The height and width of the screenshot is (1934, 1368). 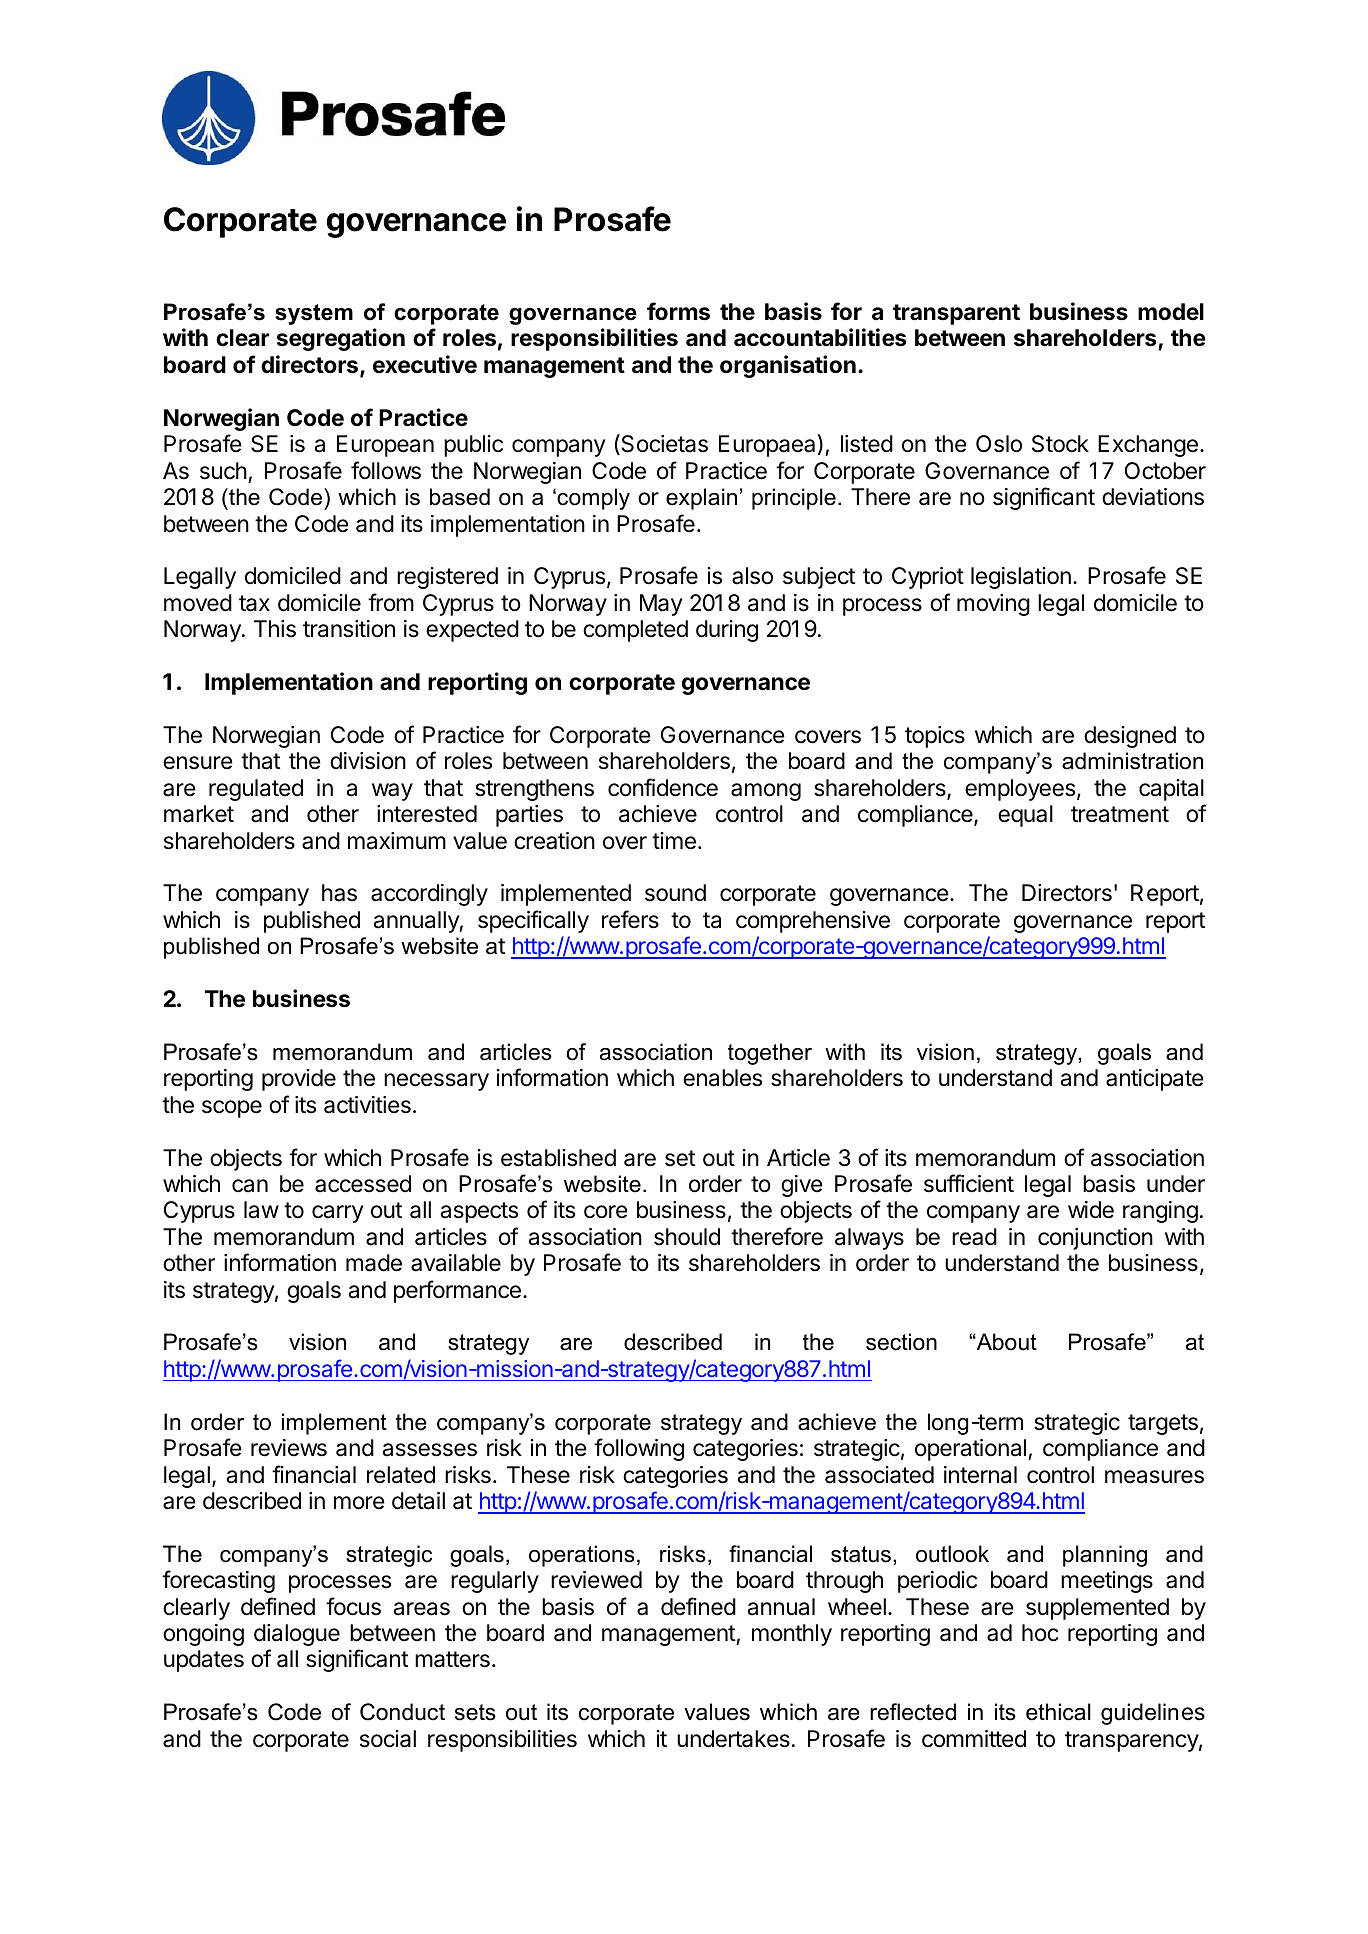 What do you see at coordinates (1155, 1080) in the screenshot?
I see `anticipate` at bounding box center [1155, 1080].
